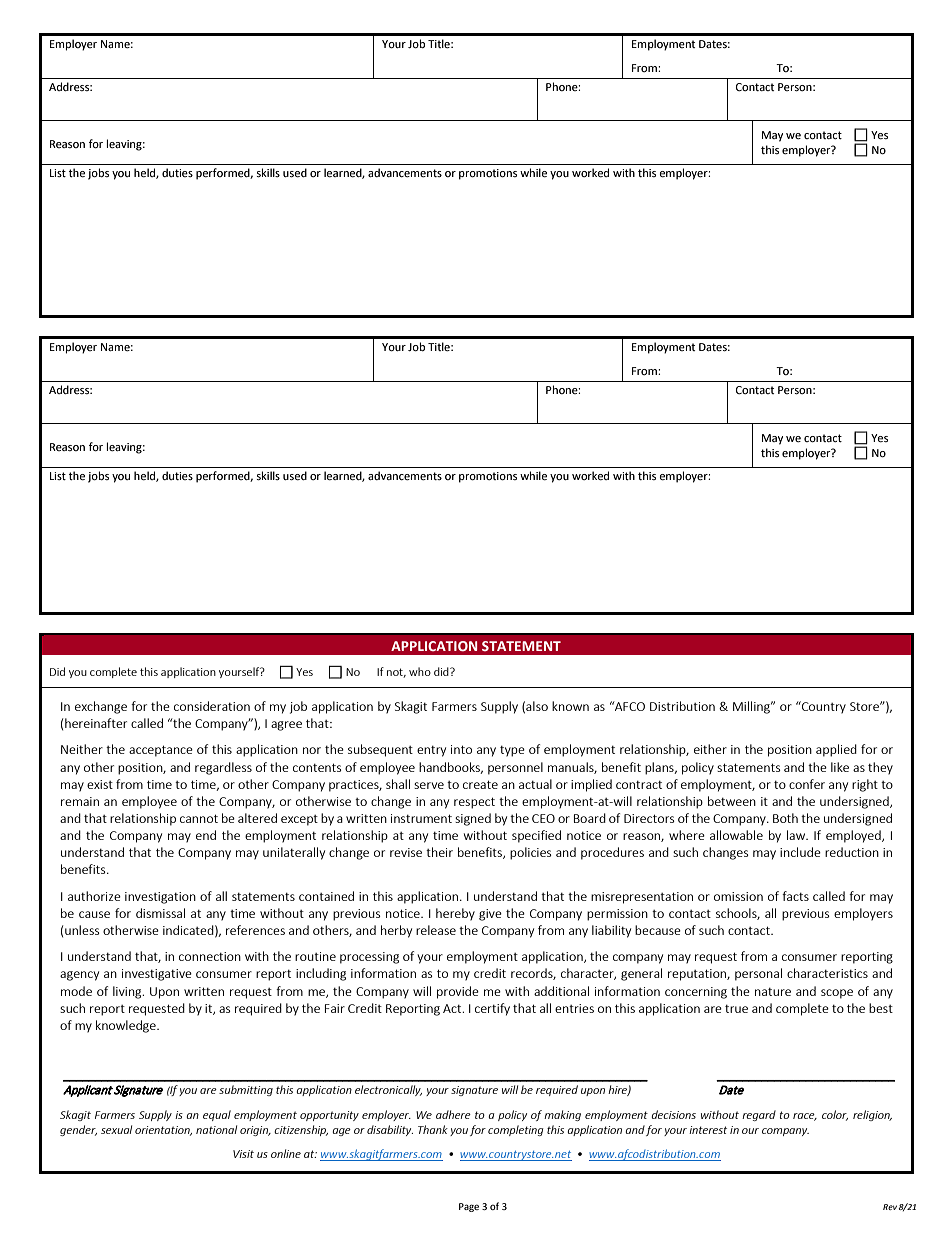  Describe the element at coordinates (753, 707) in the screenshot. I see `Milling` at that location.
